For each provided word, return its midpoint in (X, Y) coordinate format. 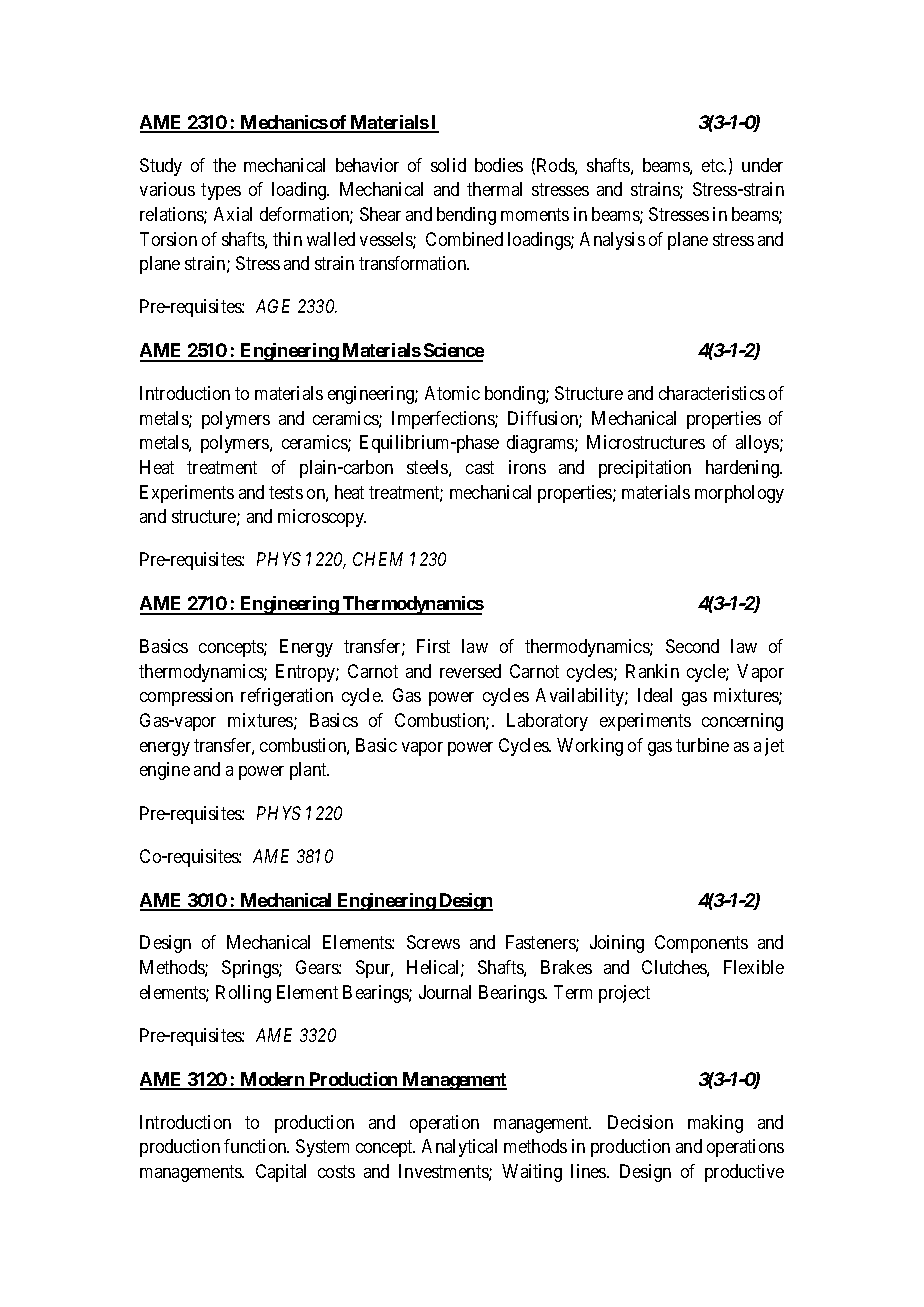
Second (692, 646)
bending (466, 216)
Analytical (459, 1148)
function (256, 1146)
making (715, 1124)
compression (186, 697)
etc (713, 165)
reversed (470, 671)
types (221, 191)
